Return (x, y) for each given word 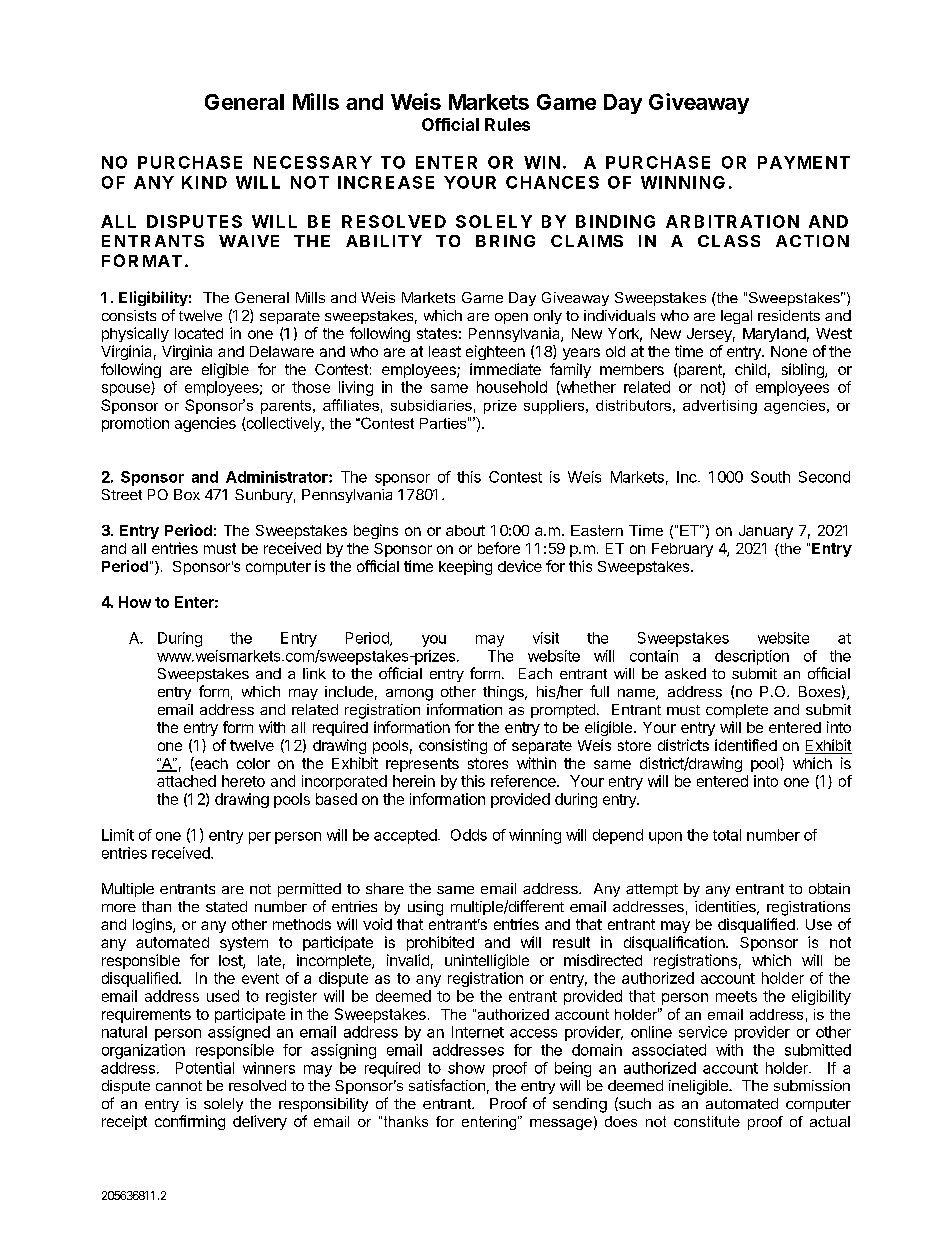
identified (746, 745)
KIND (204, 182)
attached (186, 781)
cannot (179, 1086)
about (465, 530)
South (770, 477)
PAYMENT (804, 162)
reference (524, 781)
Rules (507, 124)
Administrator (278, 477)
